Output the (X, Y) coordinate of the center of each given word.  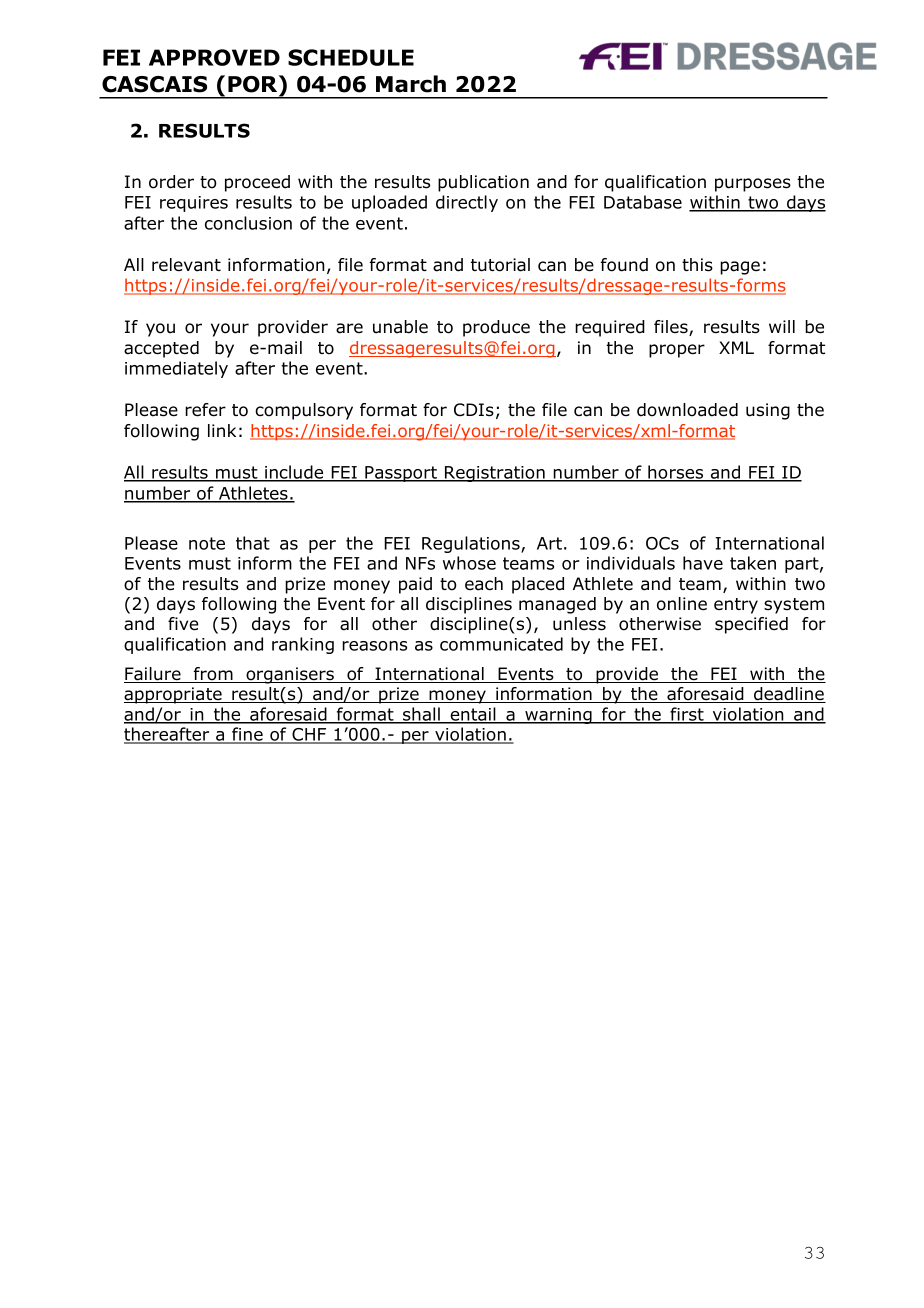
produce (496, 328)
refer (205, 410)
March (411, 84)
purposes (753, 185)
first (687, 715)
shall (421, 715)
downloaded (687, 410)
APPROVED (214, 57)
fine (247, 735)
